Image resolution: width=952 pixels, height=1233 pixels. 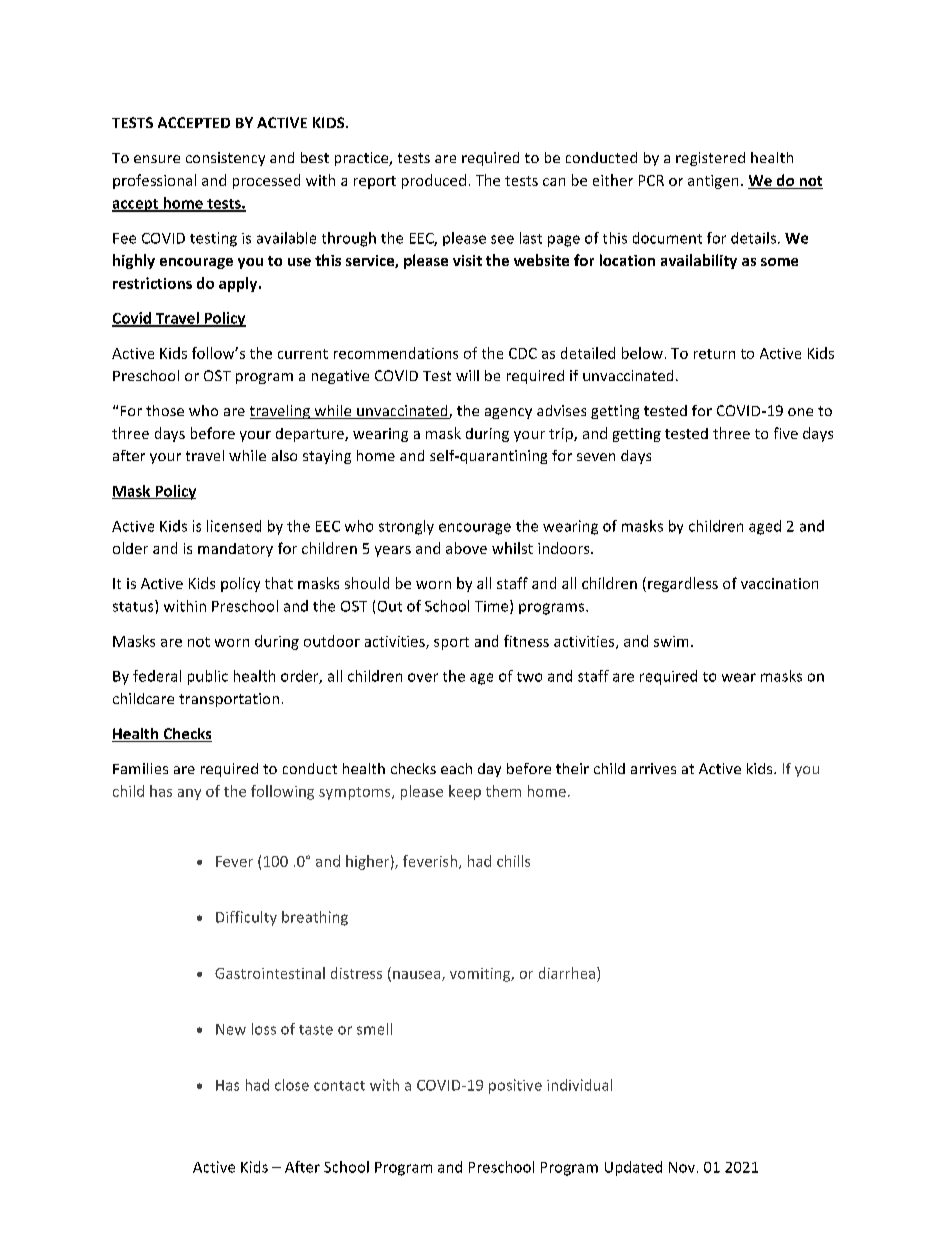 What do you see at coordinates (292, 1085) in the page?
I see `close` at bounding box center [292, 1085].
